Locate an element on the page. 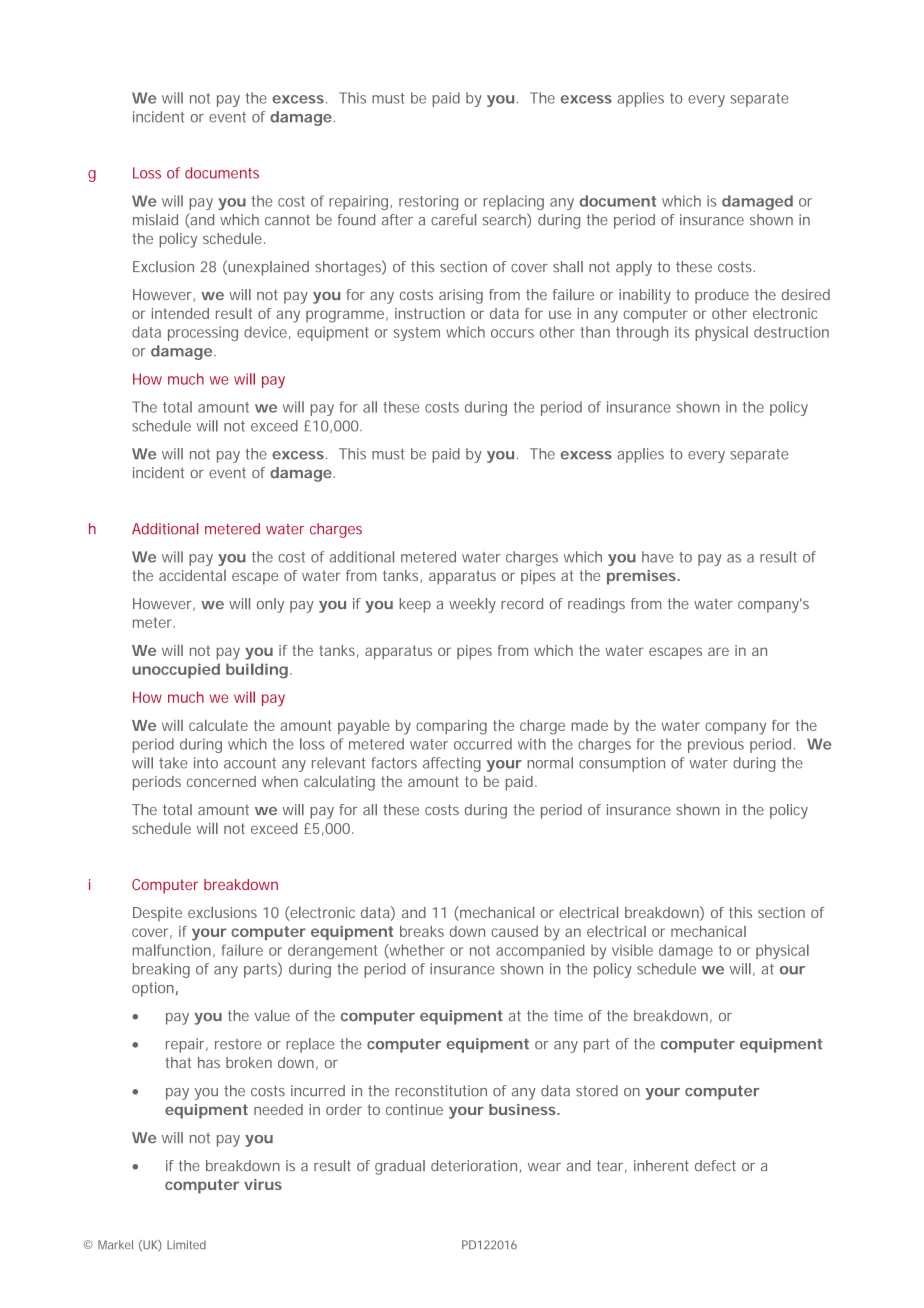 The width and height of the page is (924, 1308). calculate is located at coordinates (218, 725).
